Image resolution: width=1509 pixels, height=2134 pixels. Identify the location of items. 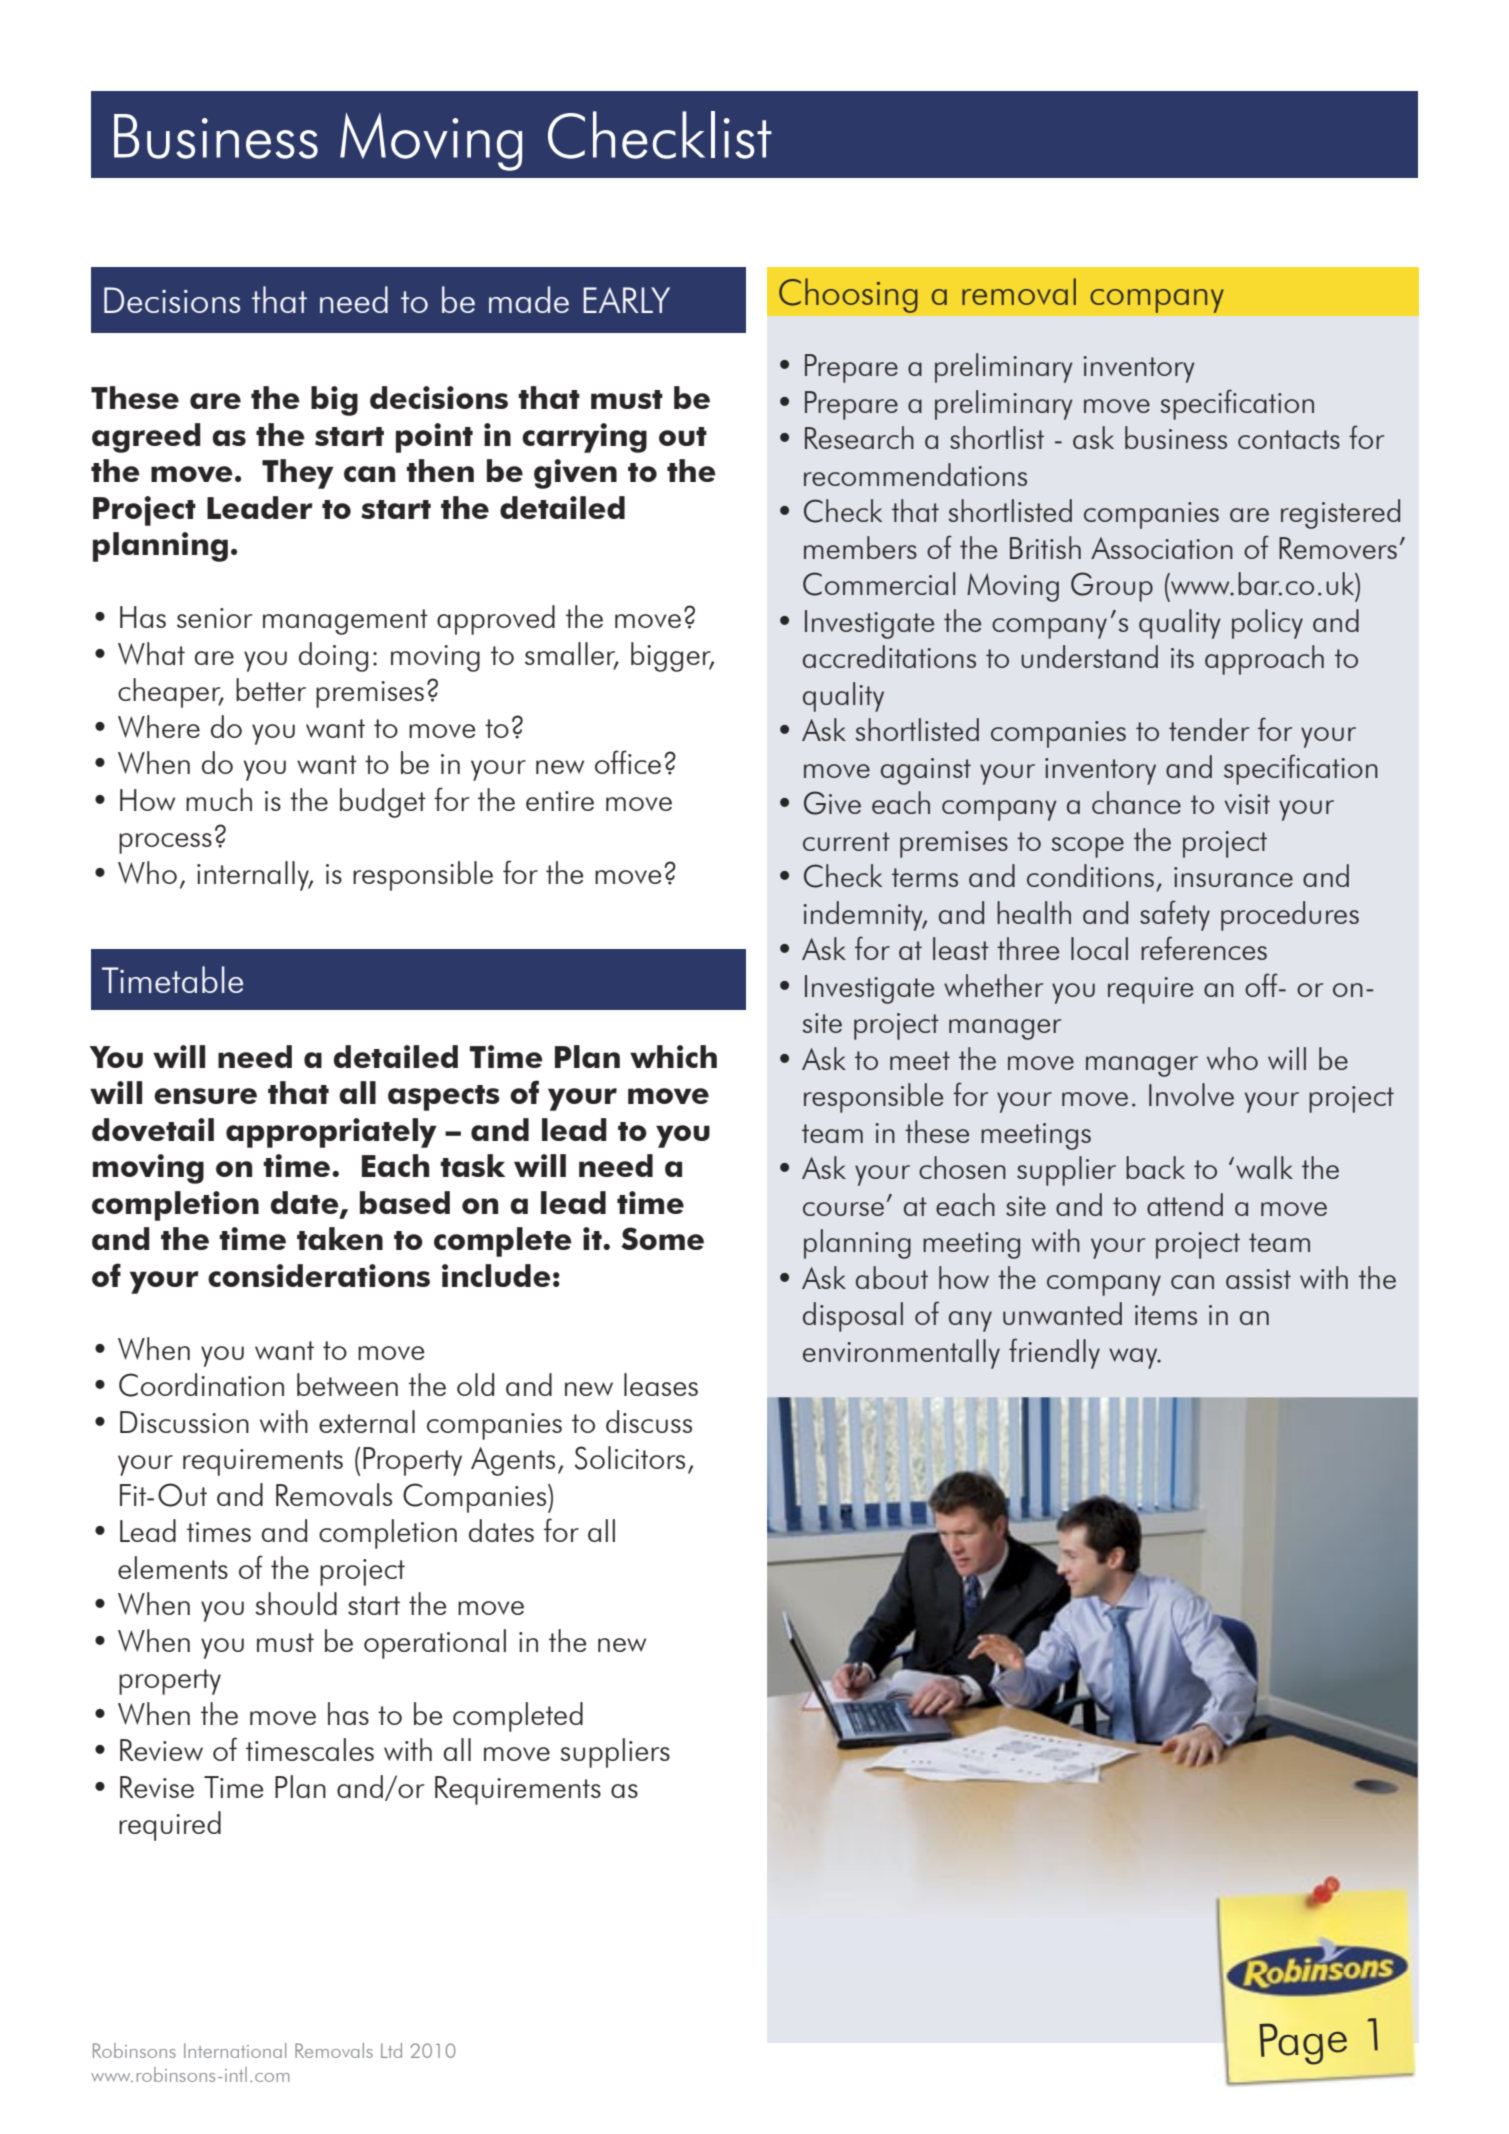
(1166, 1315).
